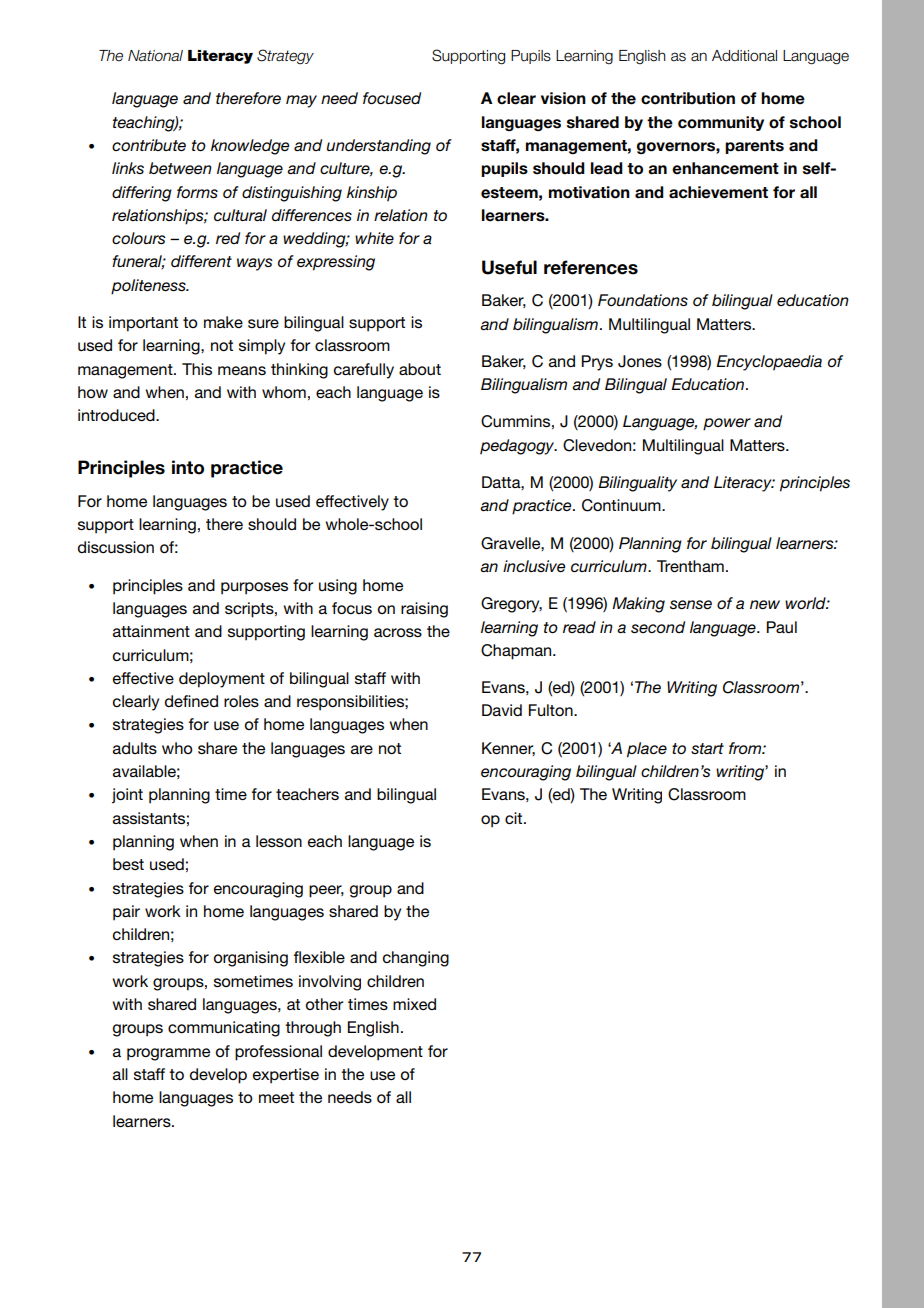 The image size is (924, 1308). I want to click on National, so click(155, 56).
